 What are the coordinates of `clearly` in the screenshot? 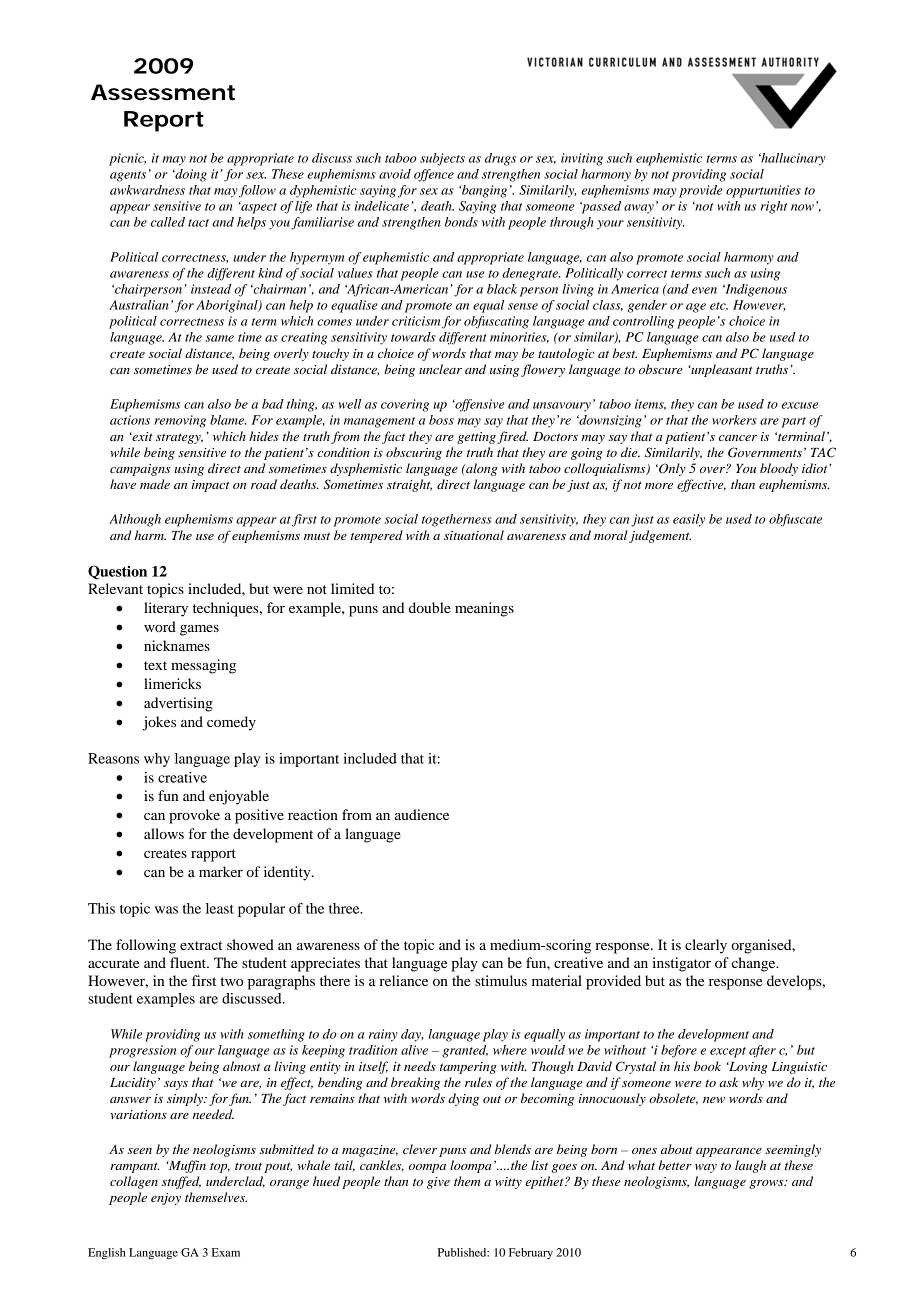 It's located at (706, 946).
